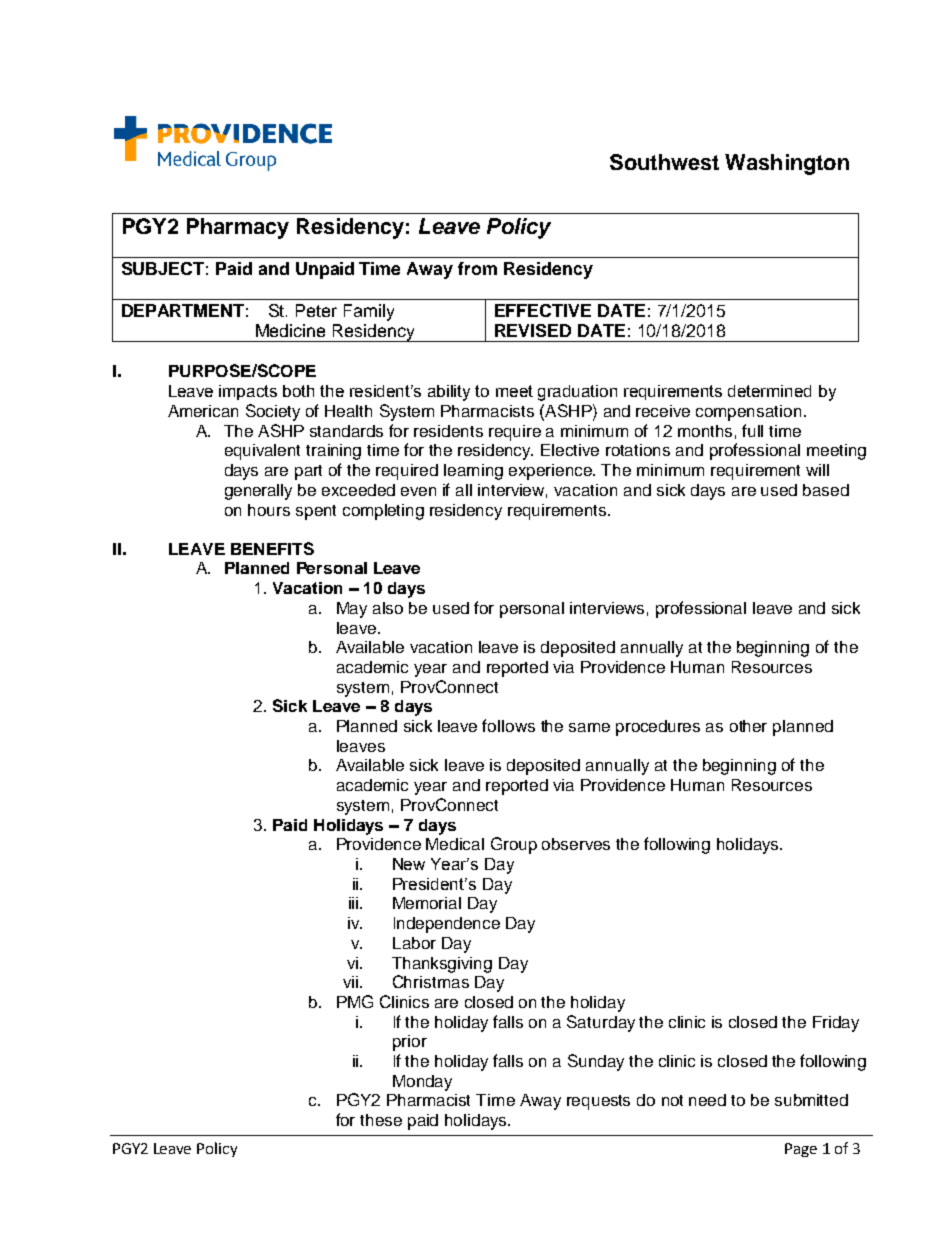 This image has height=1233, width=952. I want to click on Pharmacy, so click(238, 228).
